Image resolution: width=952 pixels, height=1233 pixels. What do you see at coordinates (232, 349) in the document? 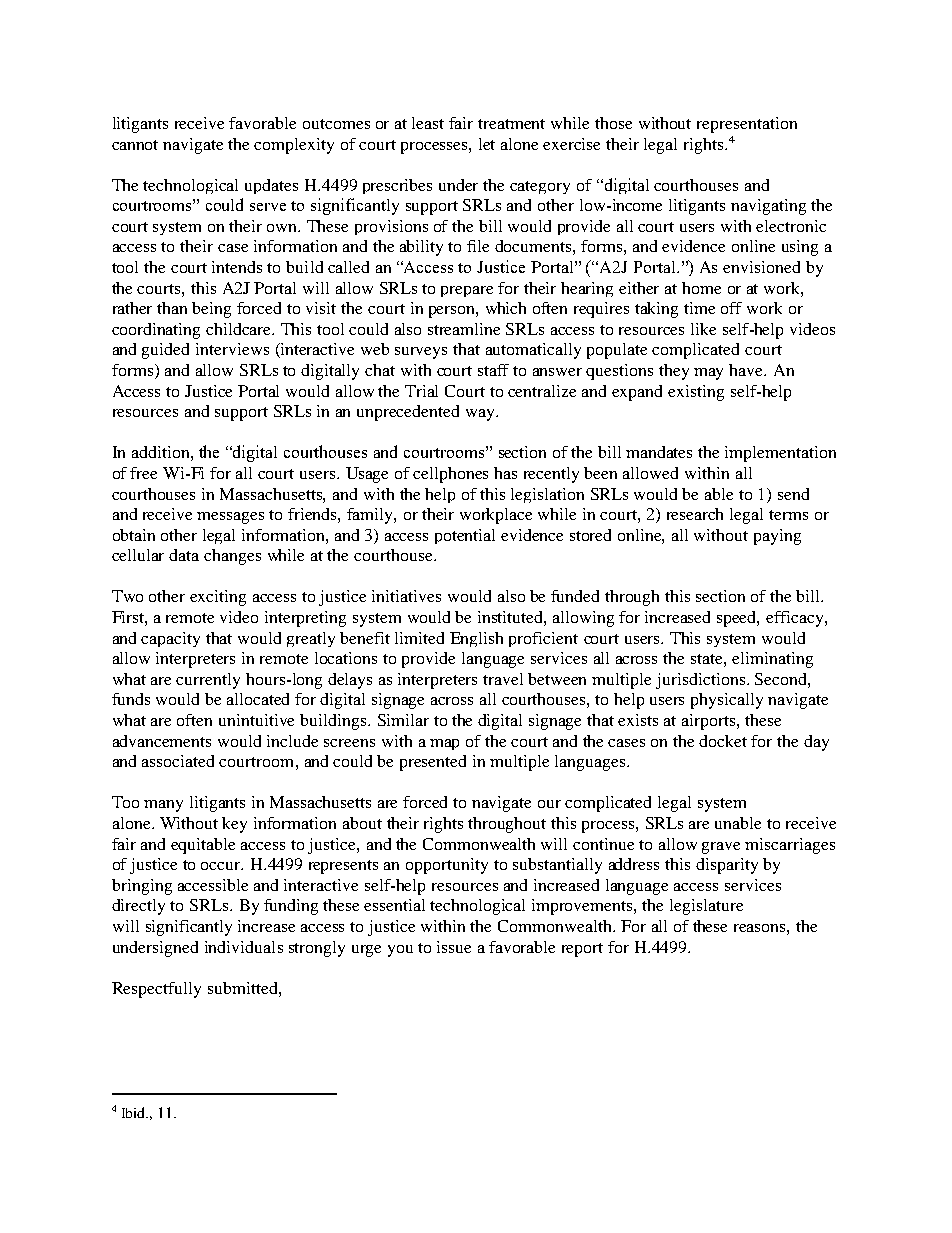
I see `interviews` at bounding box center [232, 349].
